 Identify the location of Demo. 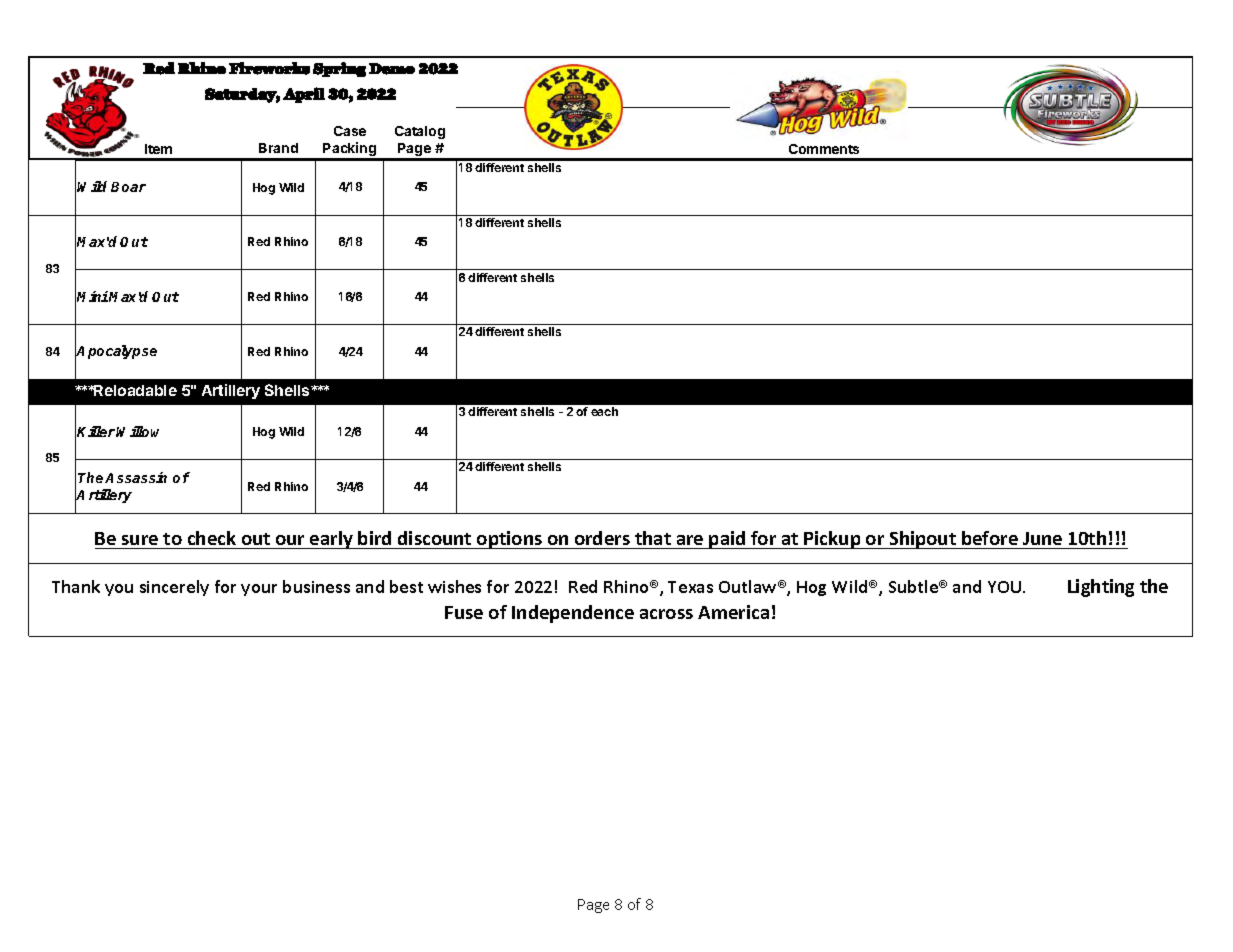
(392, 69).
